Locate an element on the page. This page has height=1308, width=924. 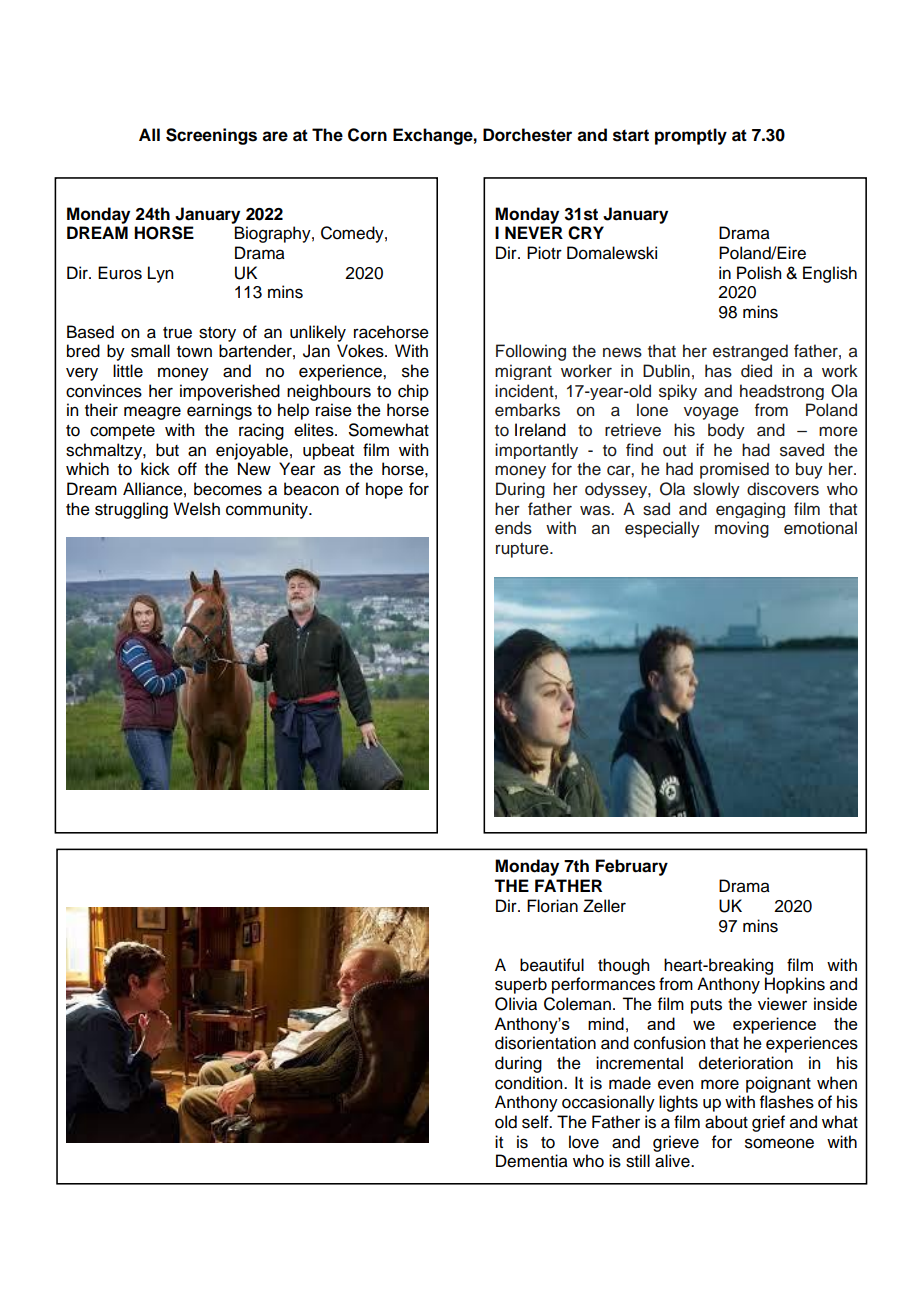
Screenings is located at coordinates (211, 136).
